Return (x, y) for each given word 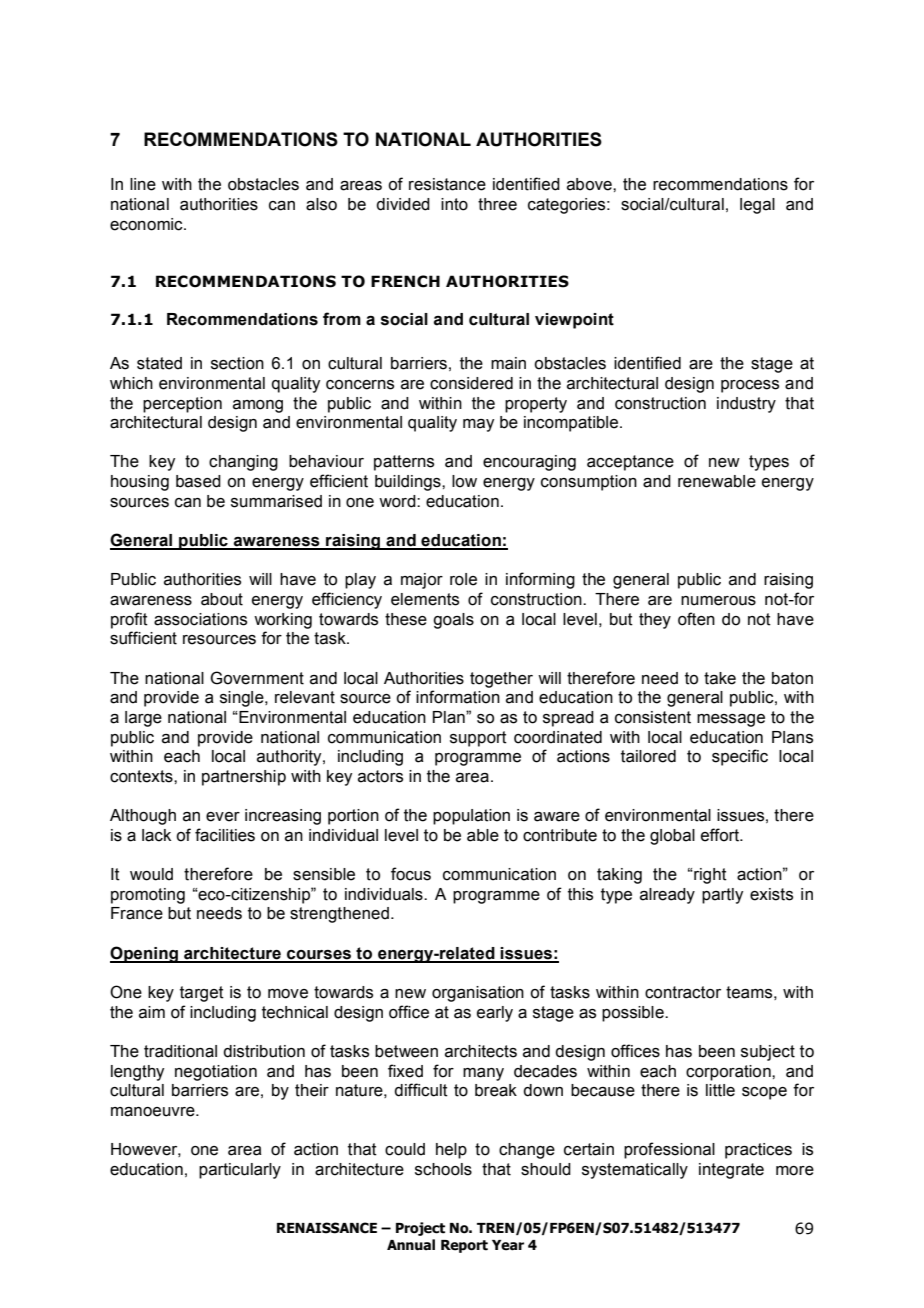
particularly (240, 1171)
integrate (731, 1171)
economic (147, 224)
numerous (718, 601)
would (151, 874)
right (709, 876)
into (454, 204)
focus (411, 874)
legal (757, 206)
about (222, 599)
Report (464, 1246)
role (463, 579)
